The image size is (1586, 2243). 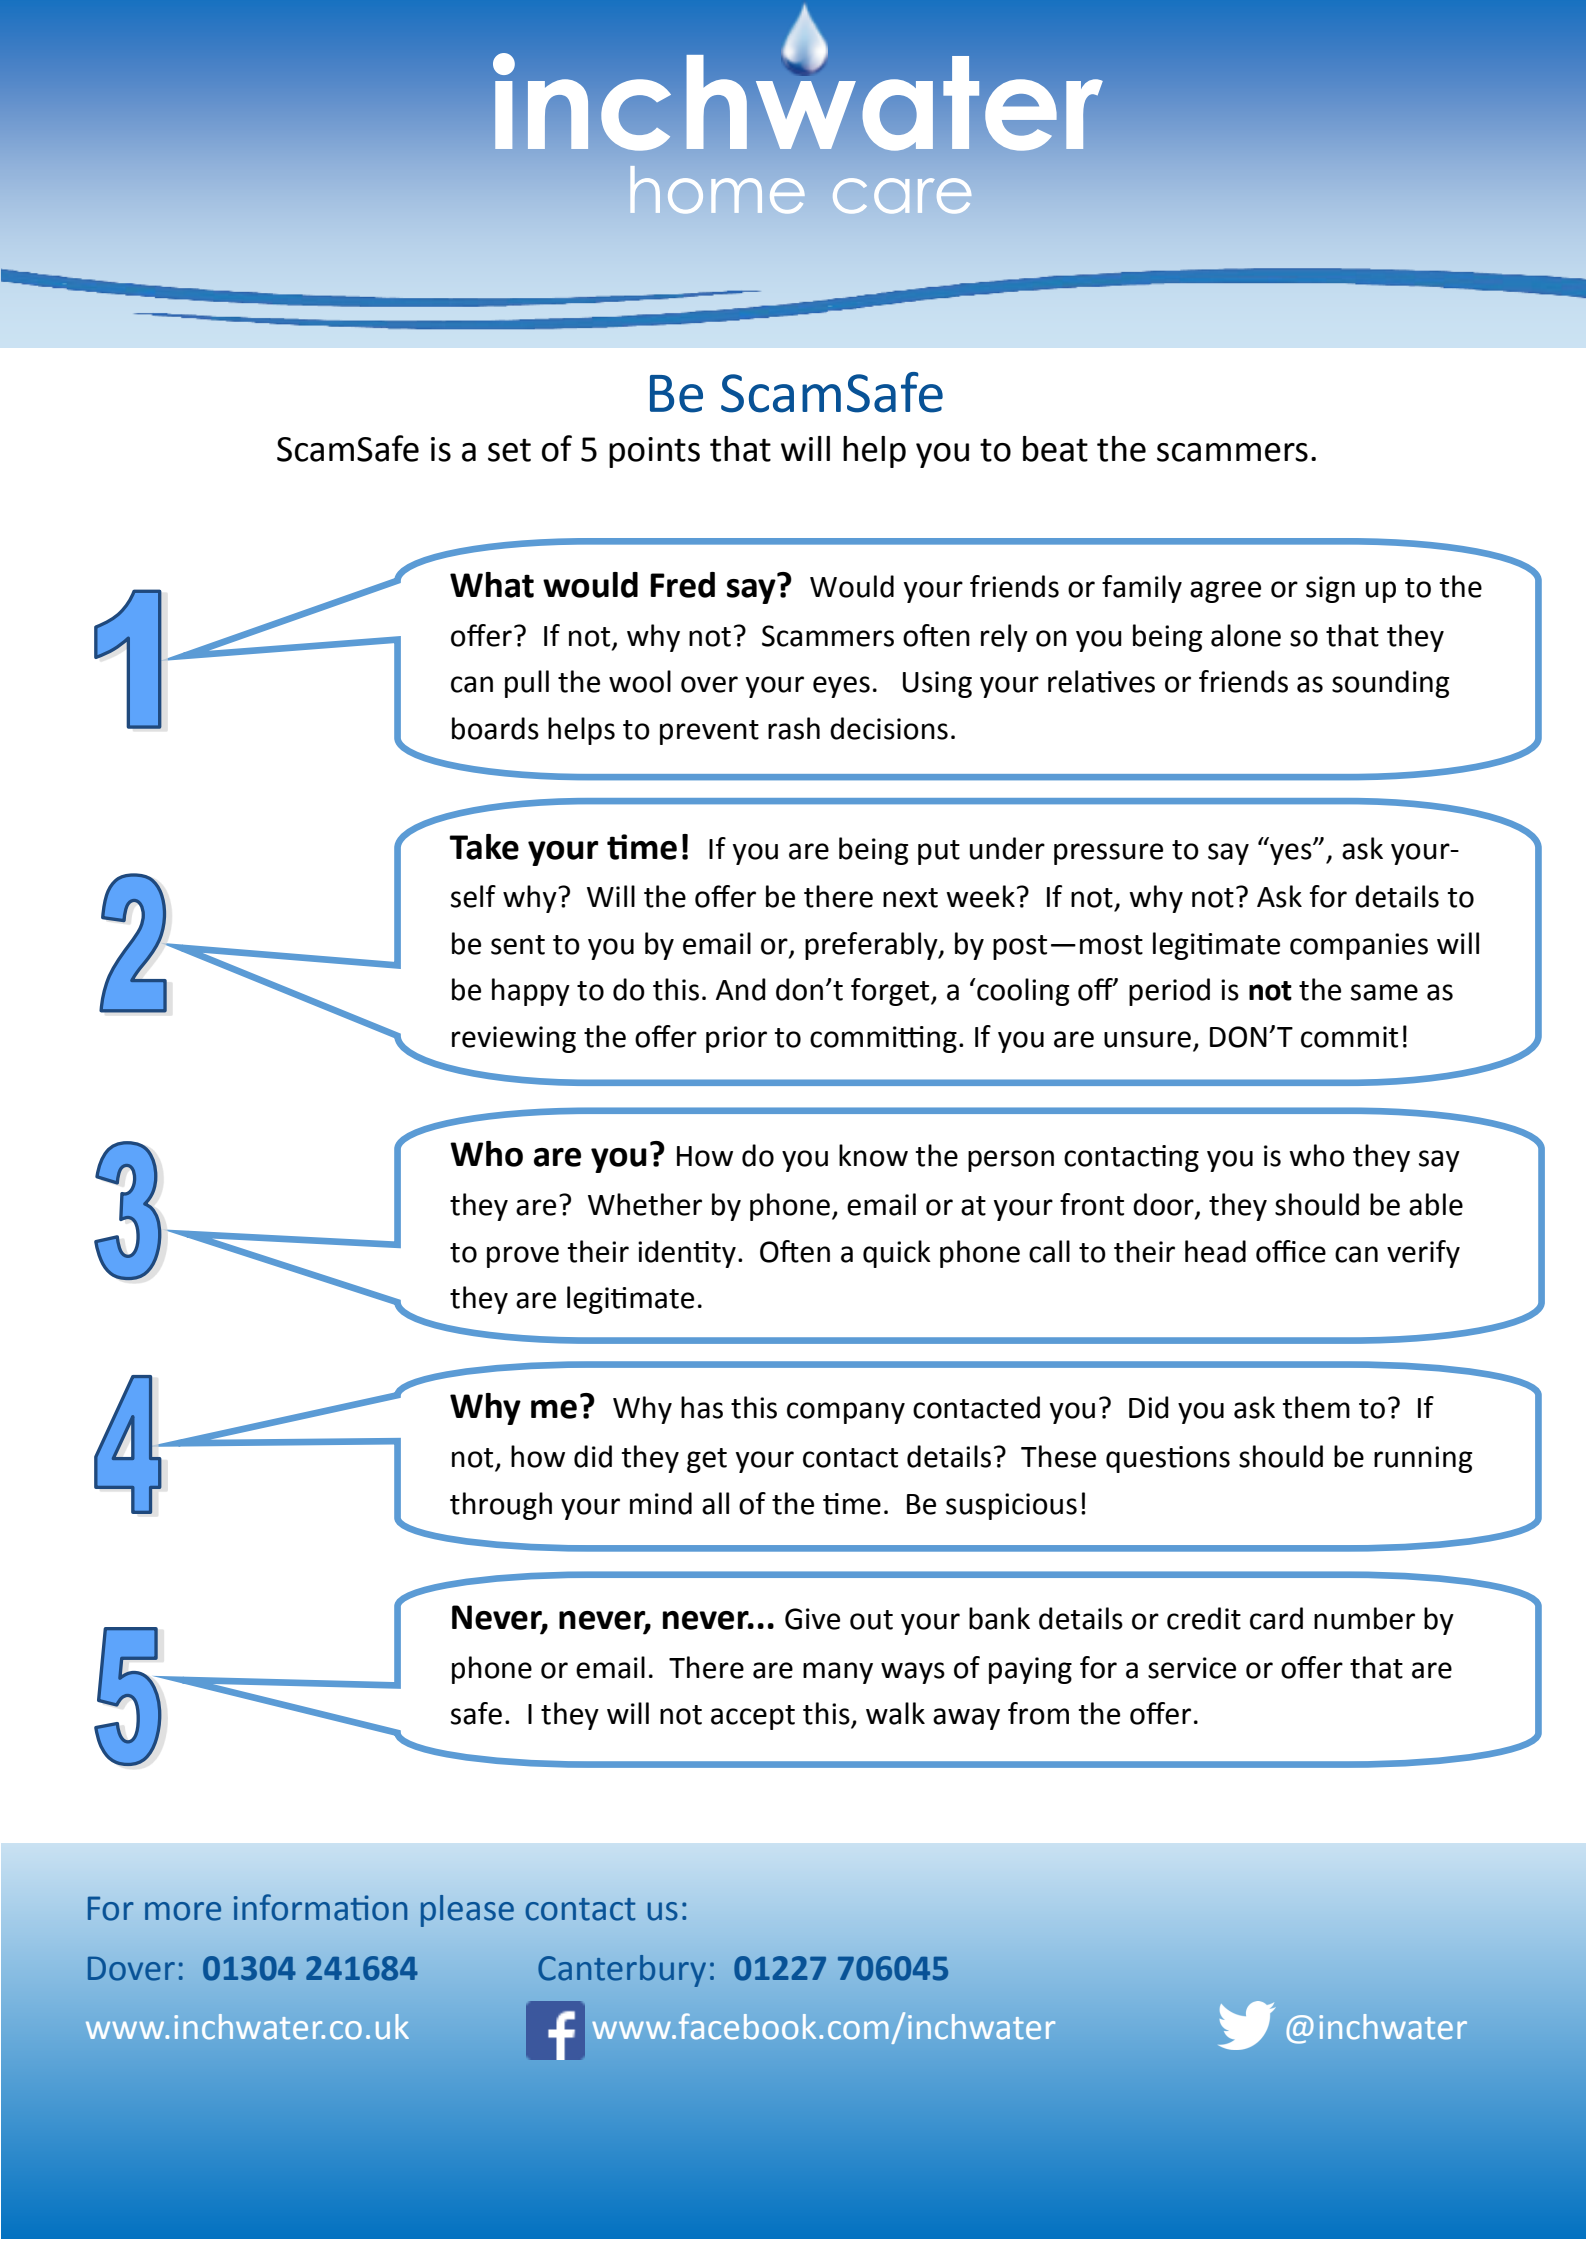 What do you see at coordinates (1246, 635) in the screenshot?
I see `alone` at bounding box center [1246, 635].
